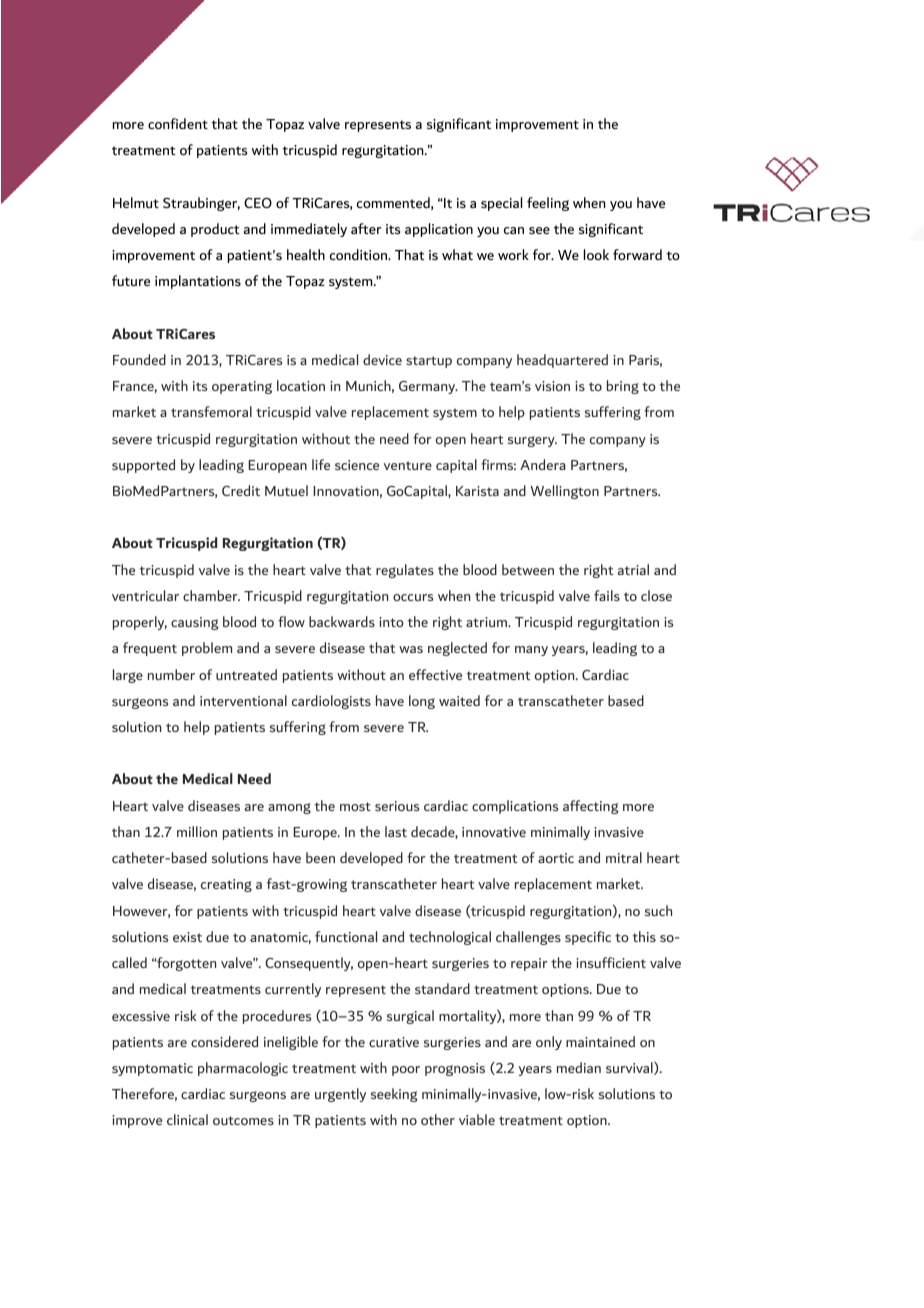  I want to click on confident, so click(178, 123).
